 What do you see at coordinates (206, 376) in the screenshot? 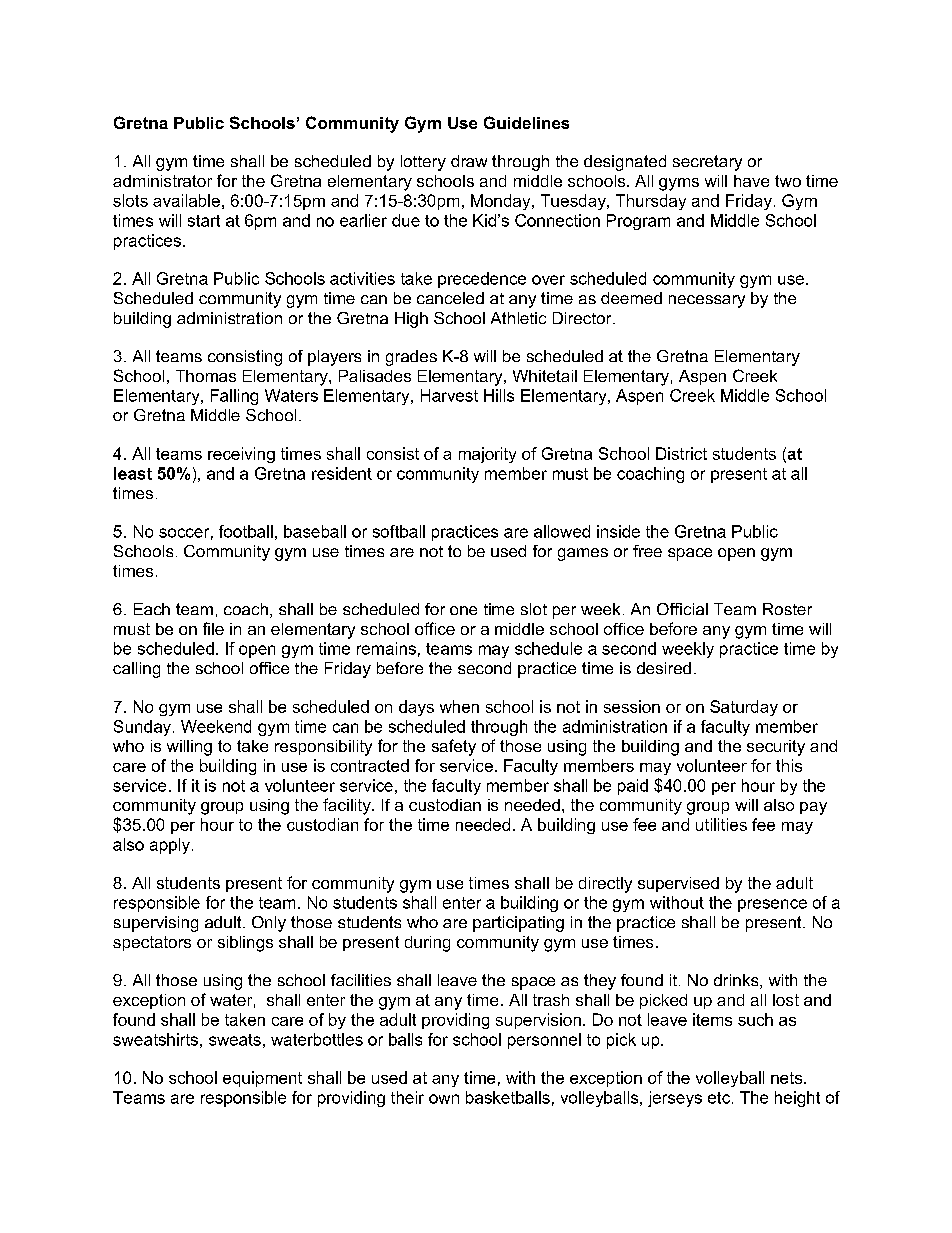
I see `Thomas` at bounding box center [206, 376].
